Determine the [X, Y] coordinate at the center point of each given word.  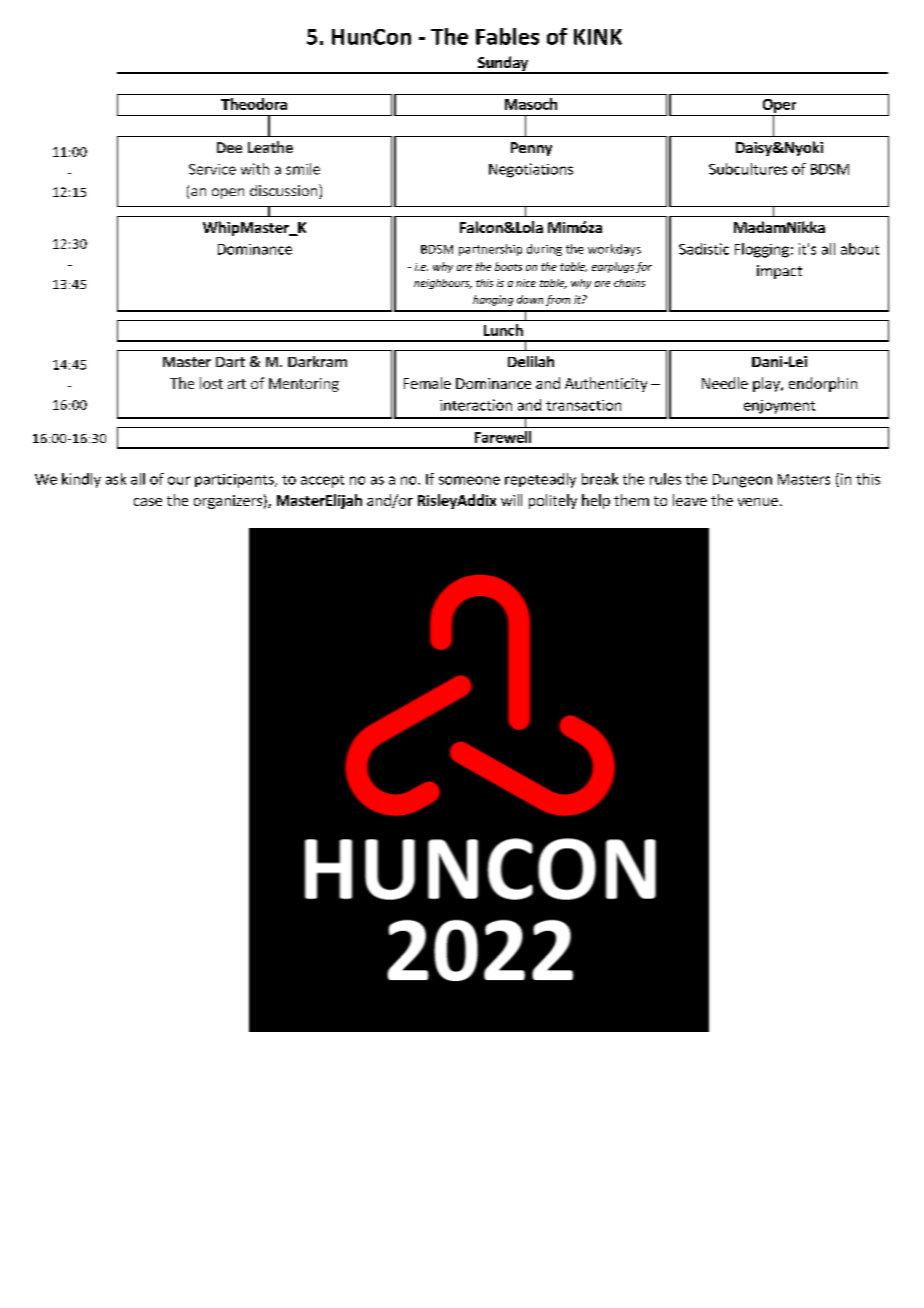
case [148, 502]
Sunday [503, 64]
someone [469, 480]
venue [758, 502]
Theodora [254, 104]
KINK [598, 37]
